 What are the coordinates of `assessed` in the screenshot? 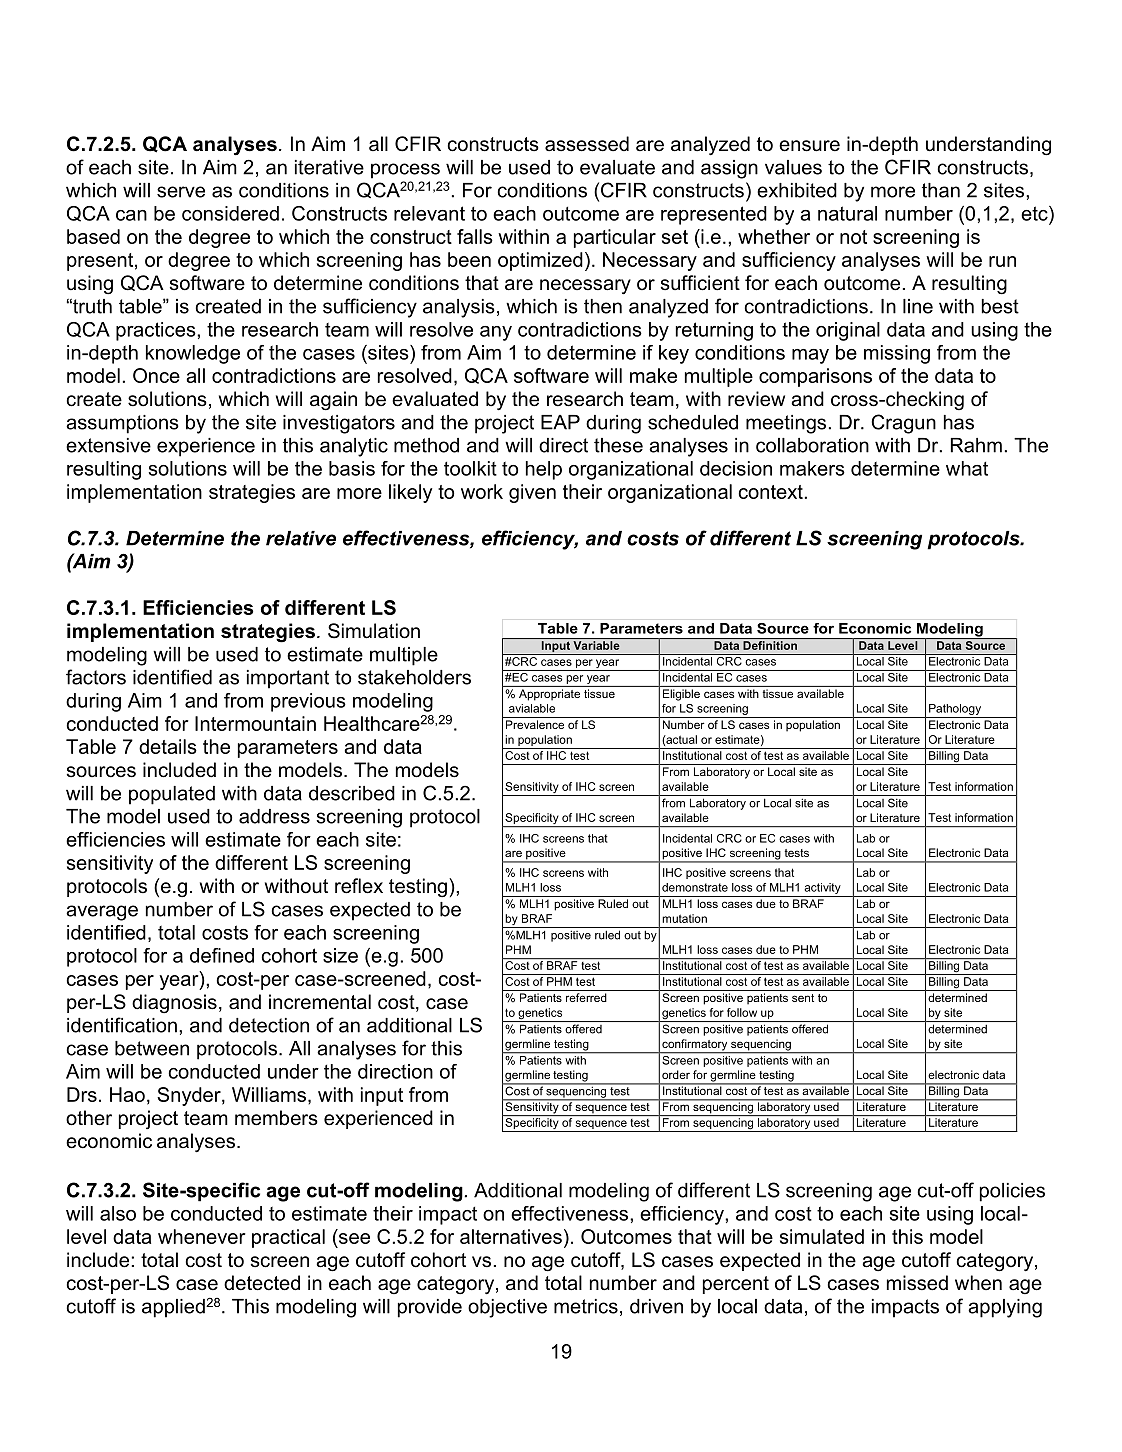 It's located at (587, 144).
